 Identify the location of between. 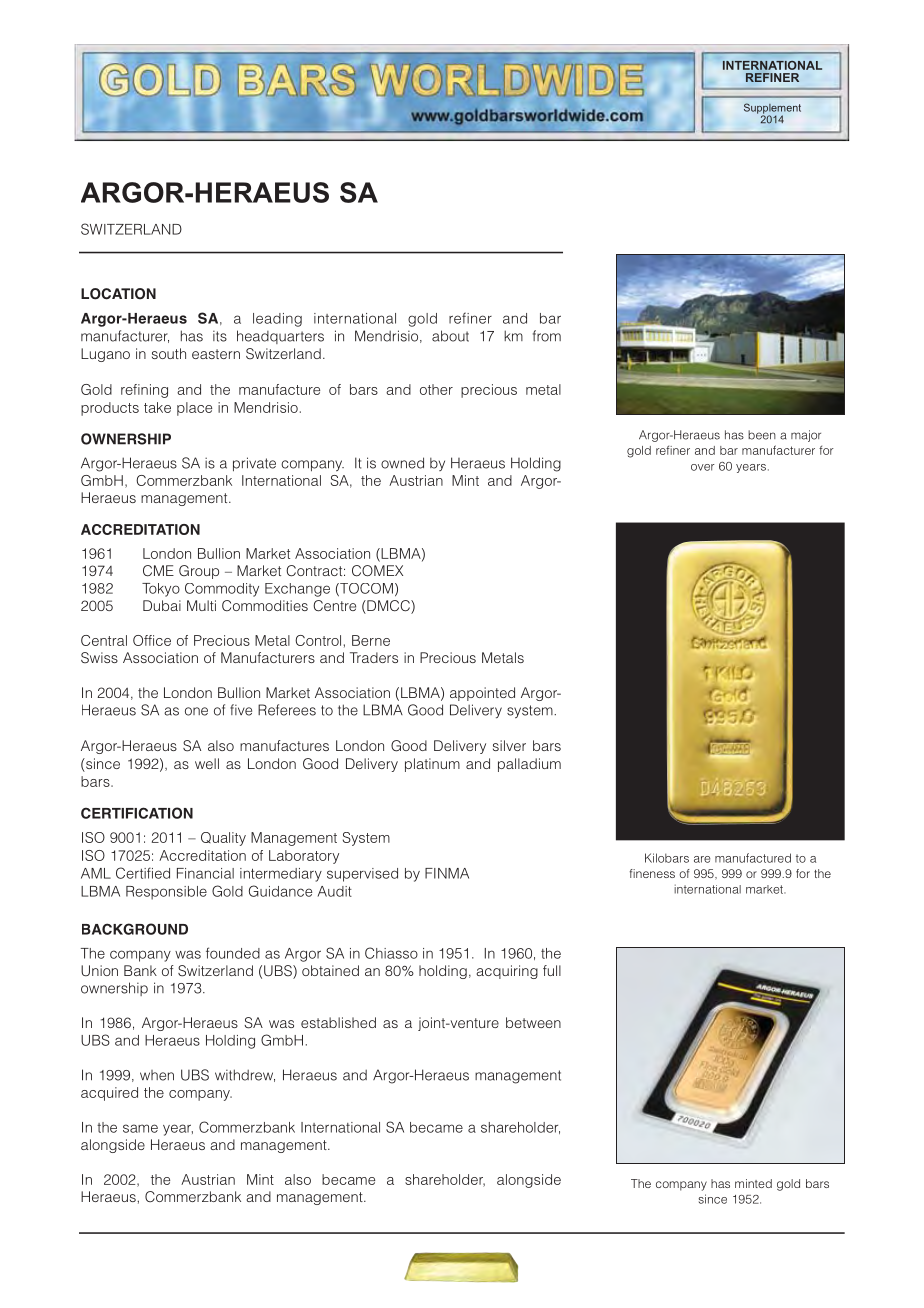
(533, 1022).
